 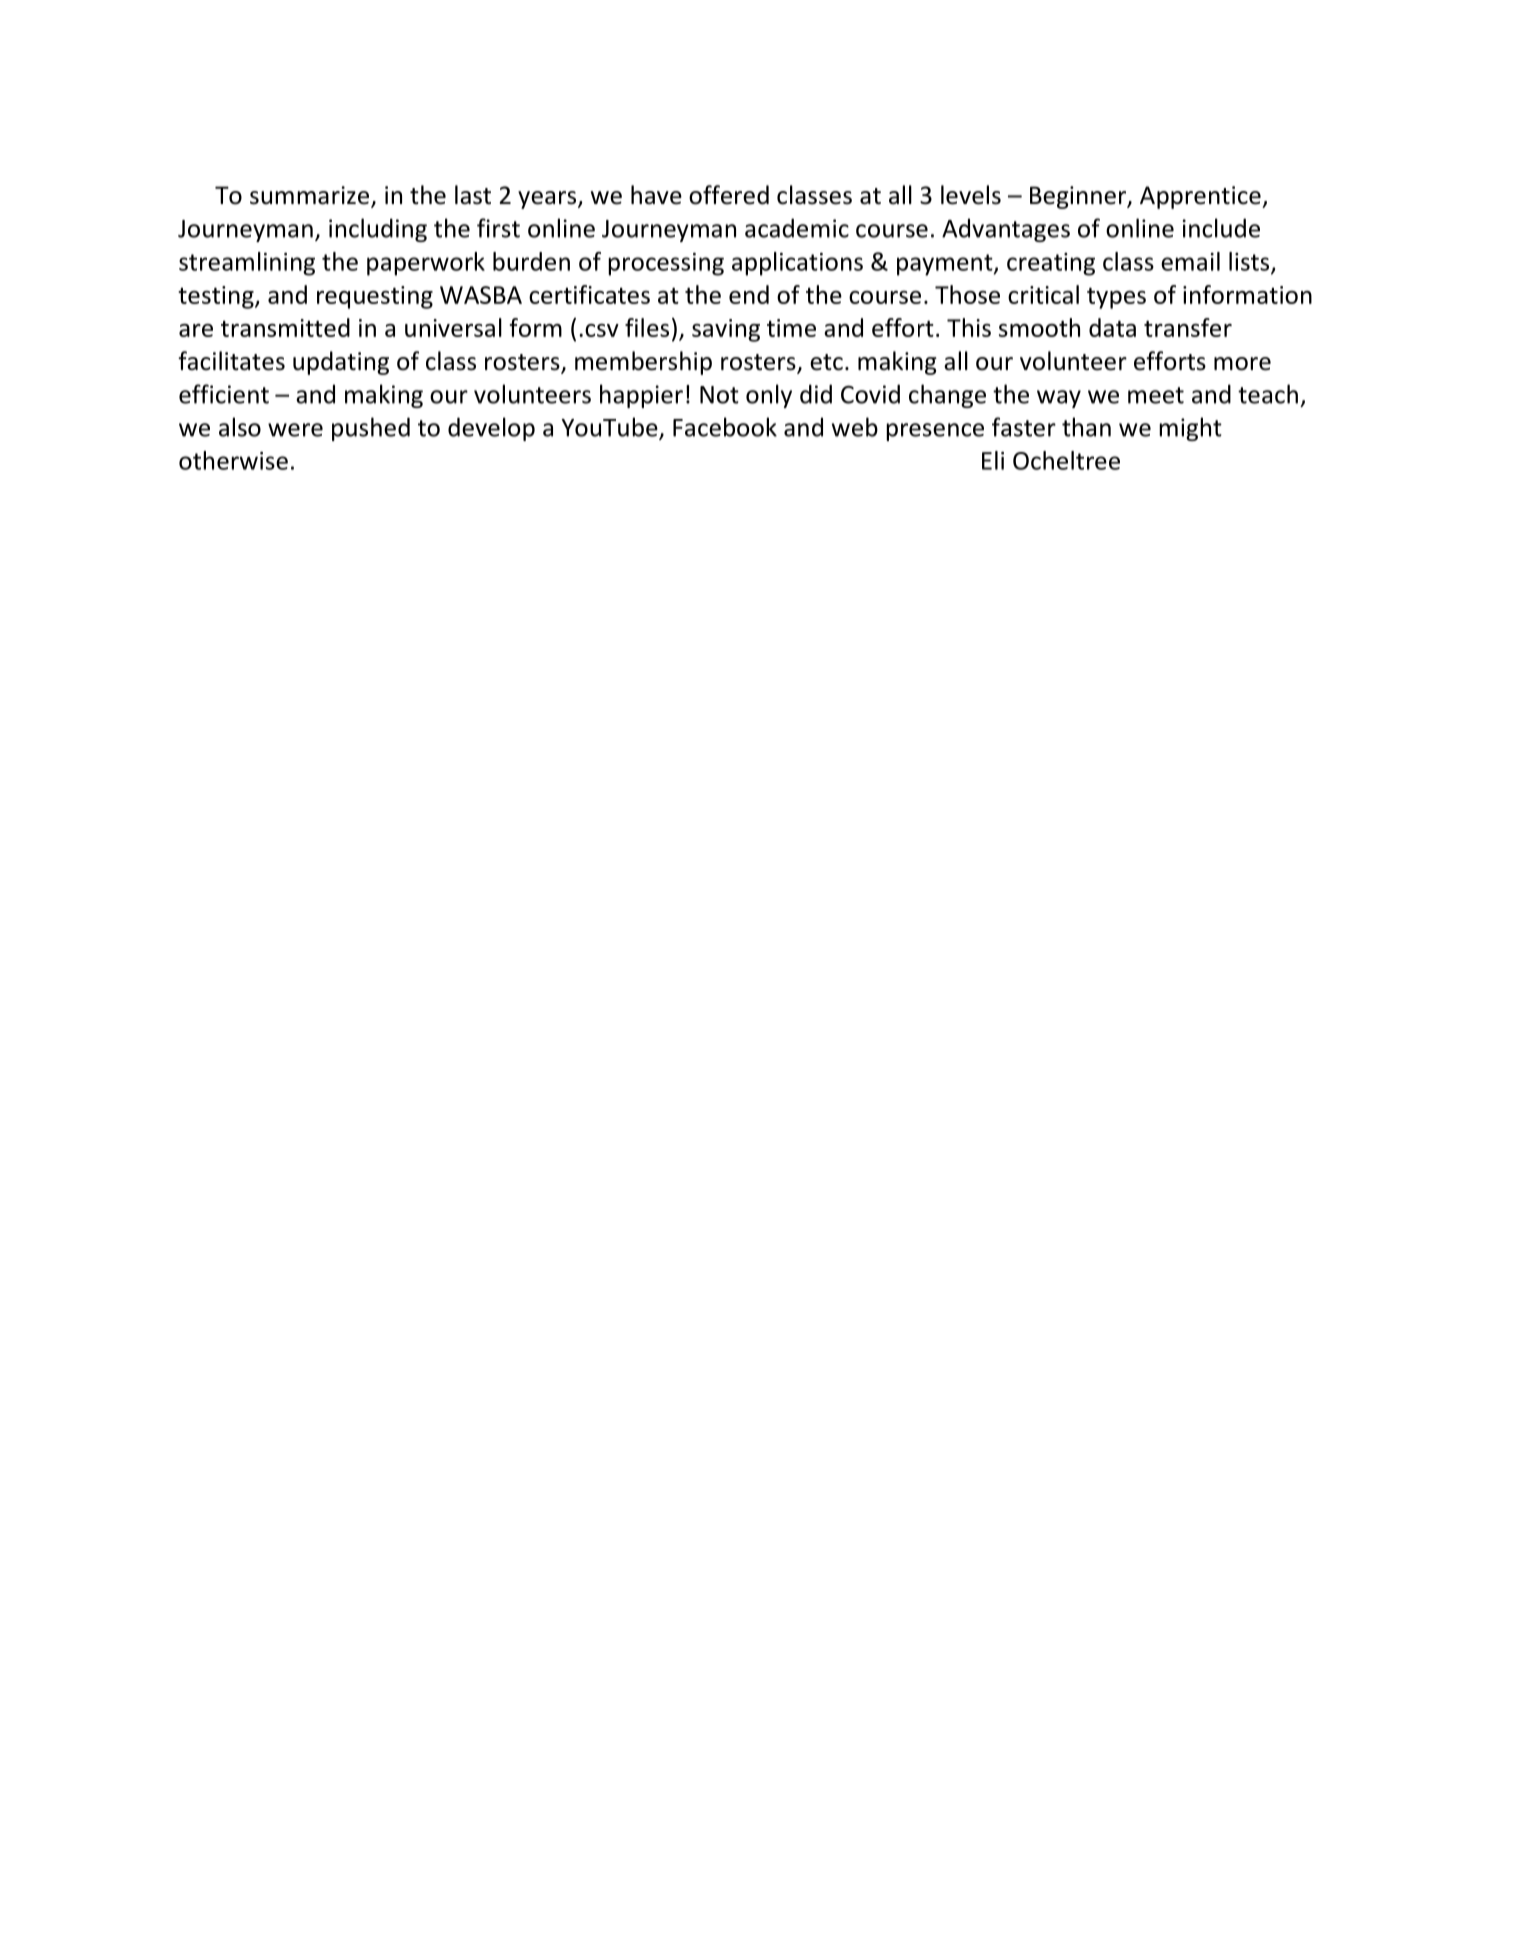 I want to click on Facebook, so click(x=725, y=427).
